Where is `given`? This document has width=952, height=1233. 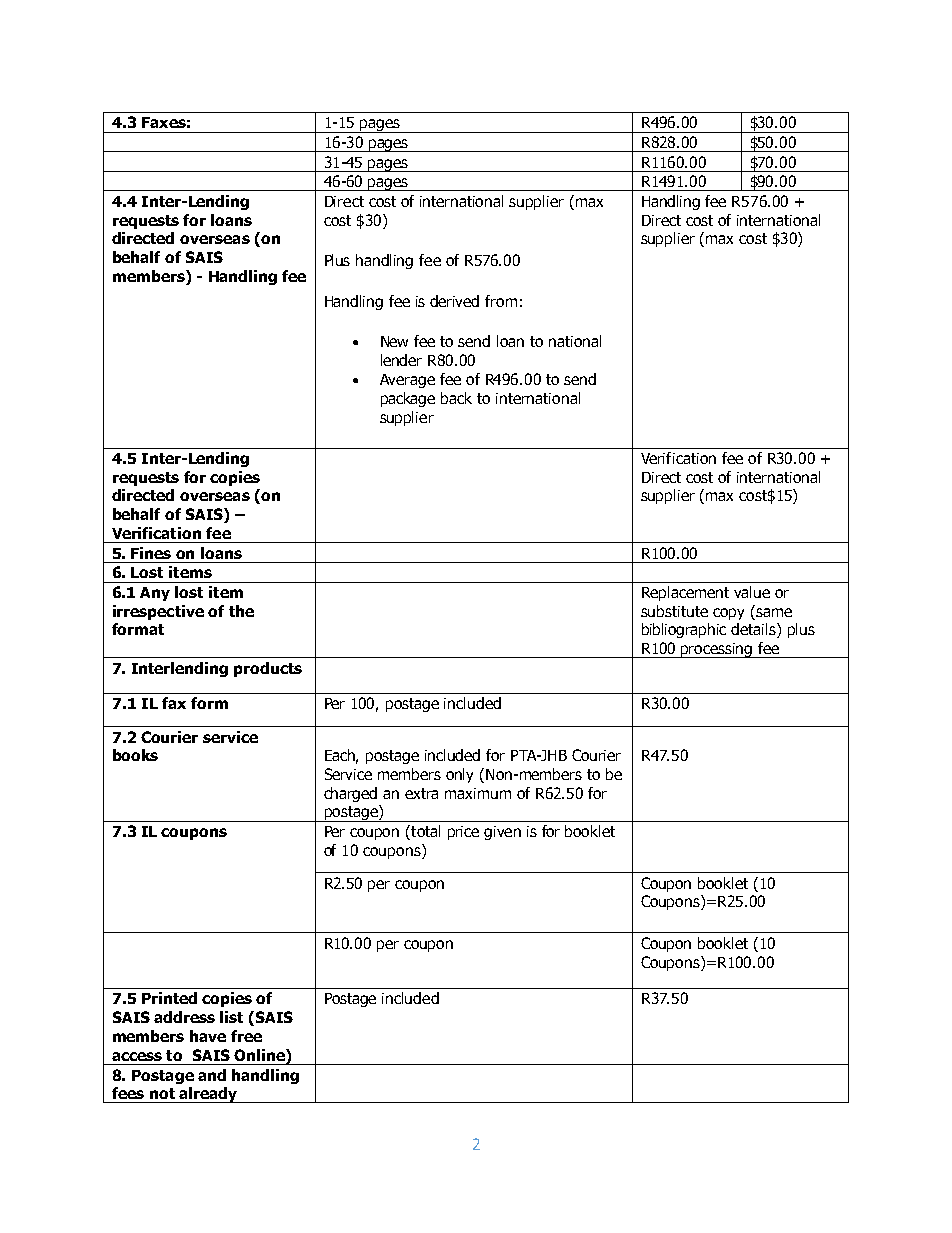 given is located at coordinates (502, 833).
